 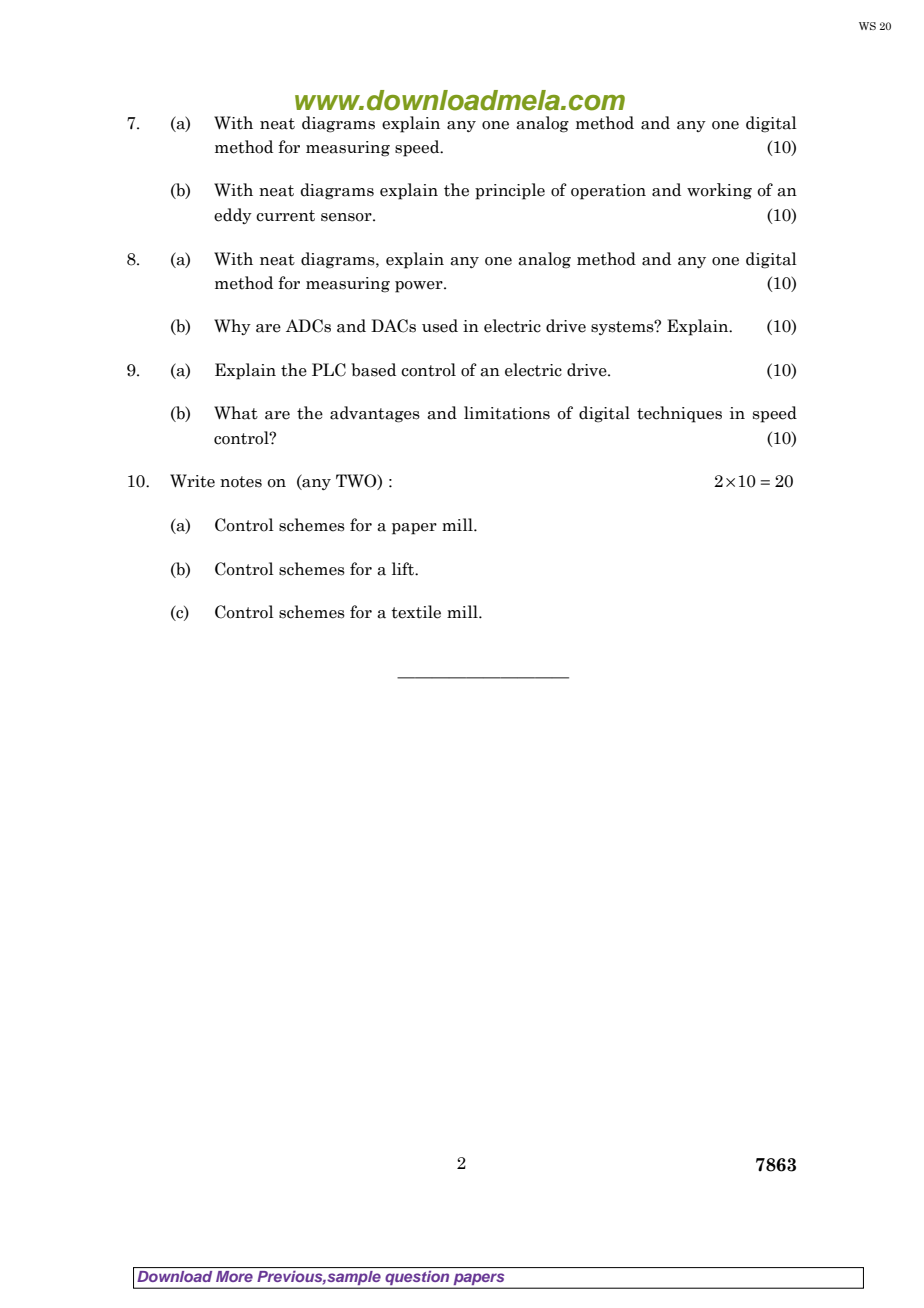 What do you see at coordinates (679, 414) in the screenshot?
I see `techniques` at bounding box center [679, 414].
